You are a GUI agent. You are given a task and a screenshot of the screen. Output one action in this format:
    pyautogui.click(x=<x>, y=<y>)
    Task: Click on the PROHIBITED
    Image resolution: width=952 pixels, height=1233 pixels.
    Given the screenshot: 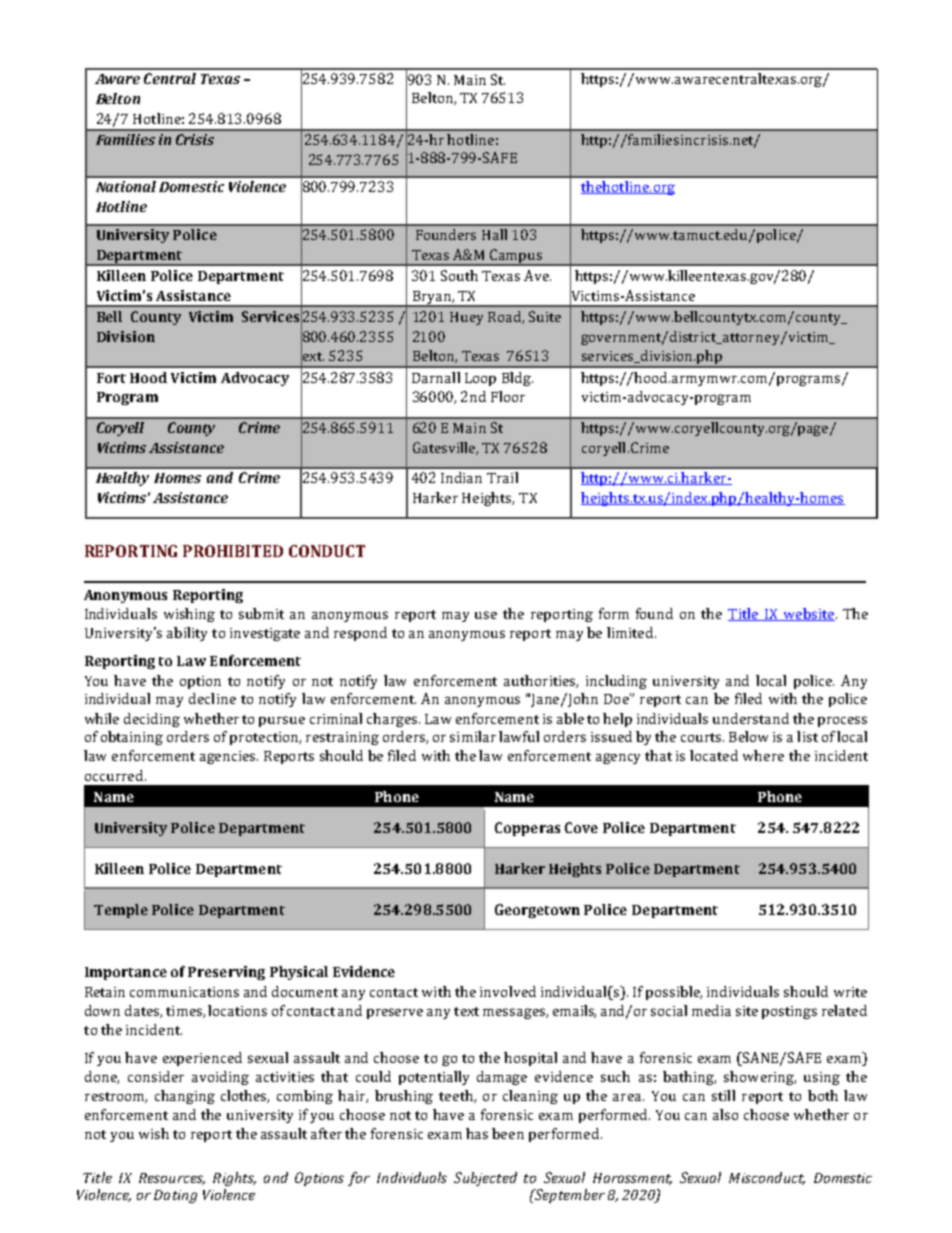 What is the action you would take?
    pyautogui.click(x=233, y=551)
